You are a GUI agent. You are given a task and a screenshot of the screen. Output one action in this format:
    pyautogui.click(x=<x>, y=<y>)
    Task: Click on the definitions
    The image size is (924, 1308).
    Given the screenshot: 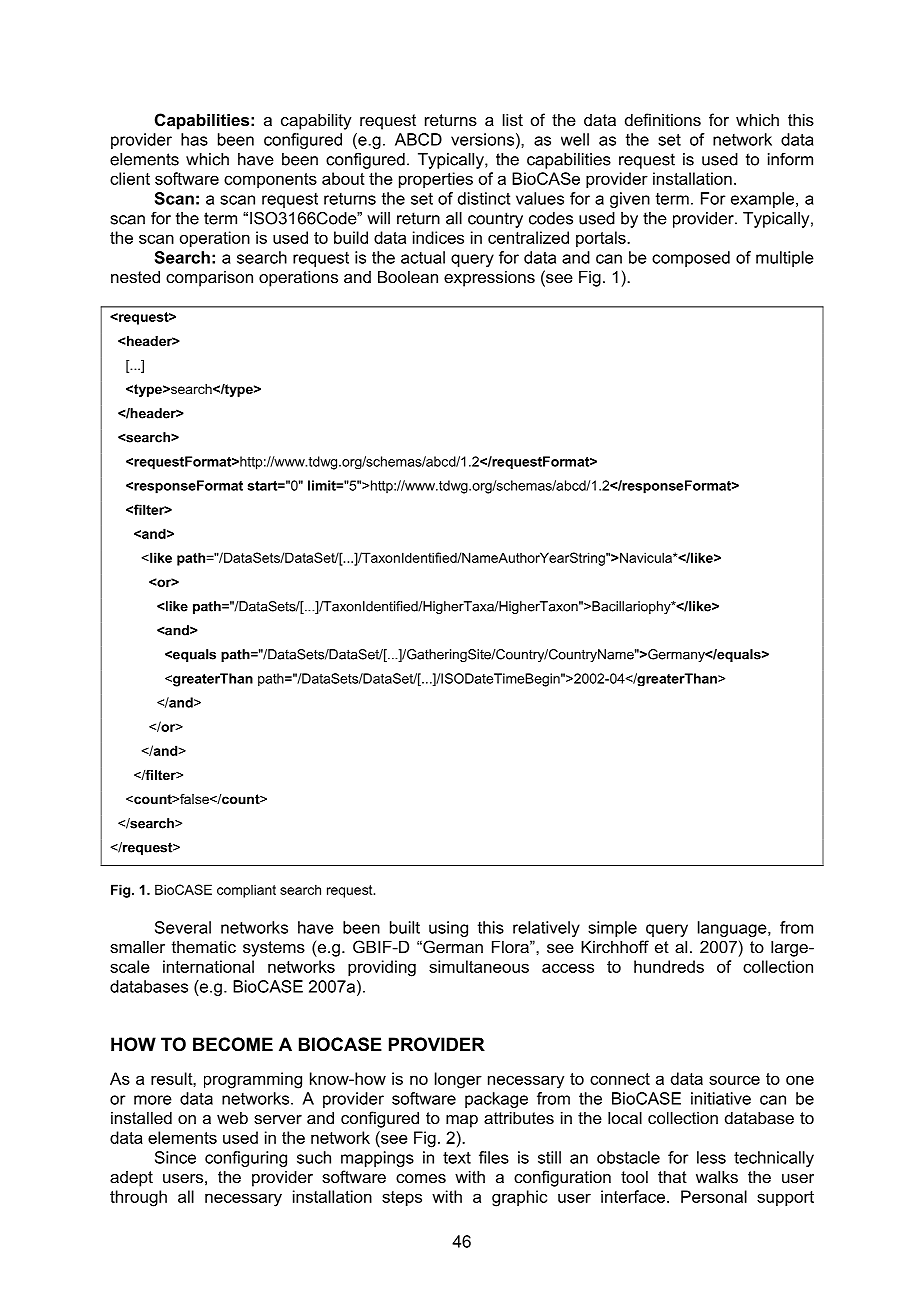 What is the action you would take?
    pyautogui.click(x=663, y=119)
